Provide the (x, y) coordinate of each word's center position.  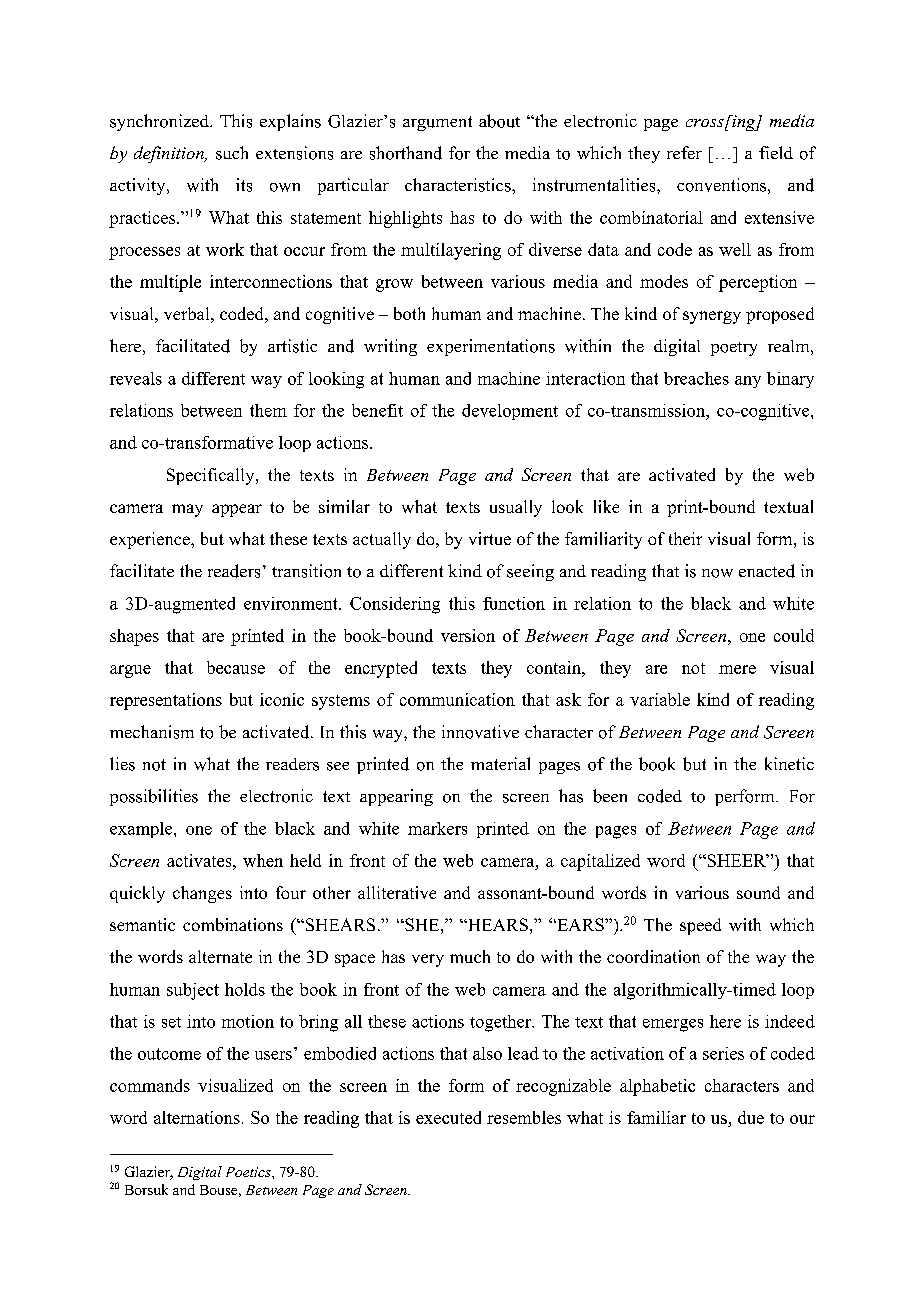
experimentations (491, 347)
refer (684, 152)
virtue (490, 538)
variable (660, 699)
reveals (136, 378)
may (187, 510)
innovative (480, 732)
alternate (220, 956)
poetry (734, 349)
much (470, 956)
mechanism (152, 732)
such (232, 153)
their (685, 538)
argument (437, 123)
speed (700, 926)
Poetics (249, 1172)
